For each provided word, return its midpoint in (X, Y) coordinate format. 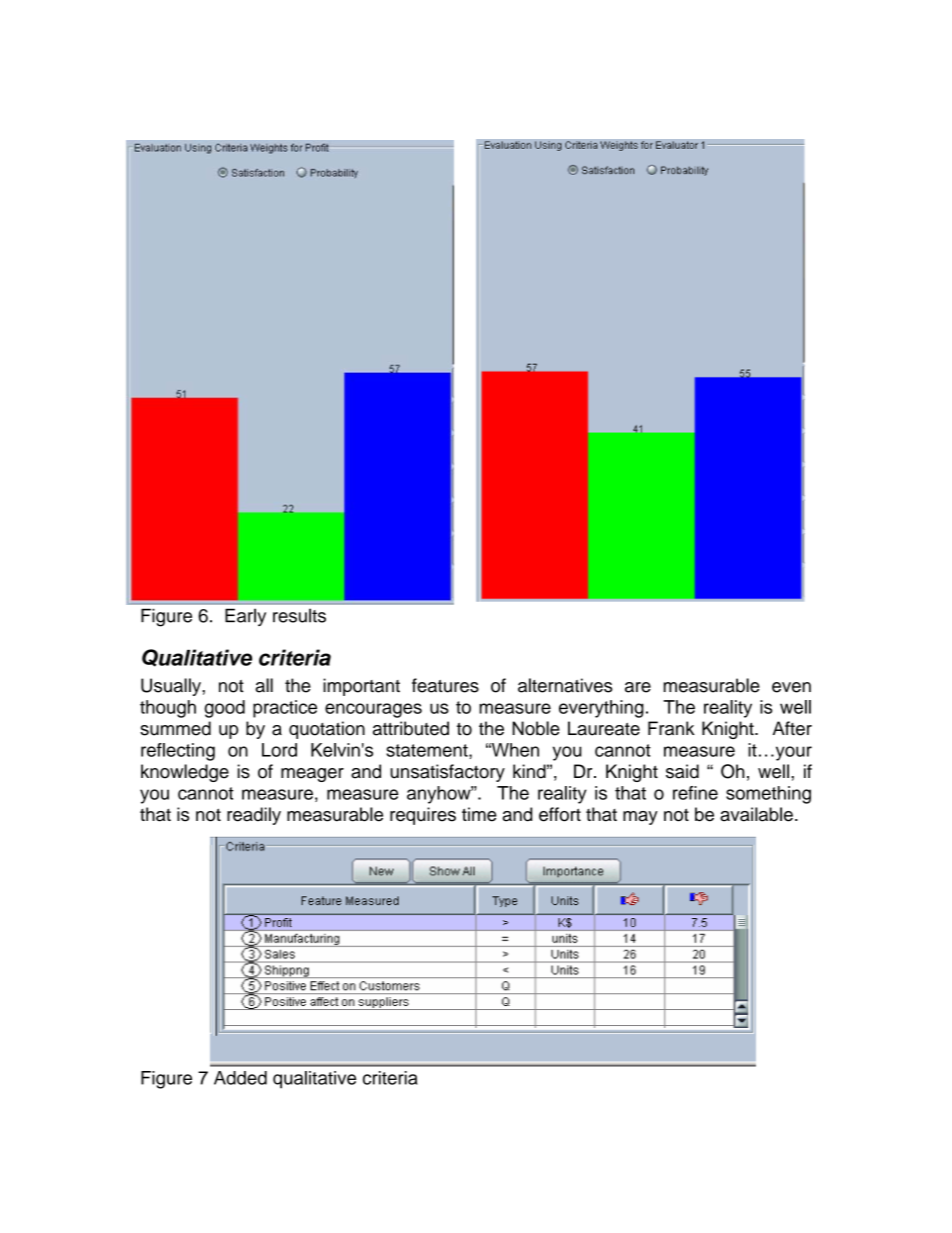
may (640, 818)
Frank (671, 728)
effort (560, 814)
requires (423, 816)
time (479, 814)
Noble (536, 728)
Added (240, 1078)
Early (245, 617)
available (756, 814)
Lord (279, 750)
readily (254, 816)
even (791, 687)
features (445, 685)
